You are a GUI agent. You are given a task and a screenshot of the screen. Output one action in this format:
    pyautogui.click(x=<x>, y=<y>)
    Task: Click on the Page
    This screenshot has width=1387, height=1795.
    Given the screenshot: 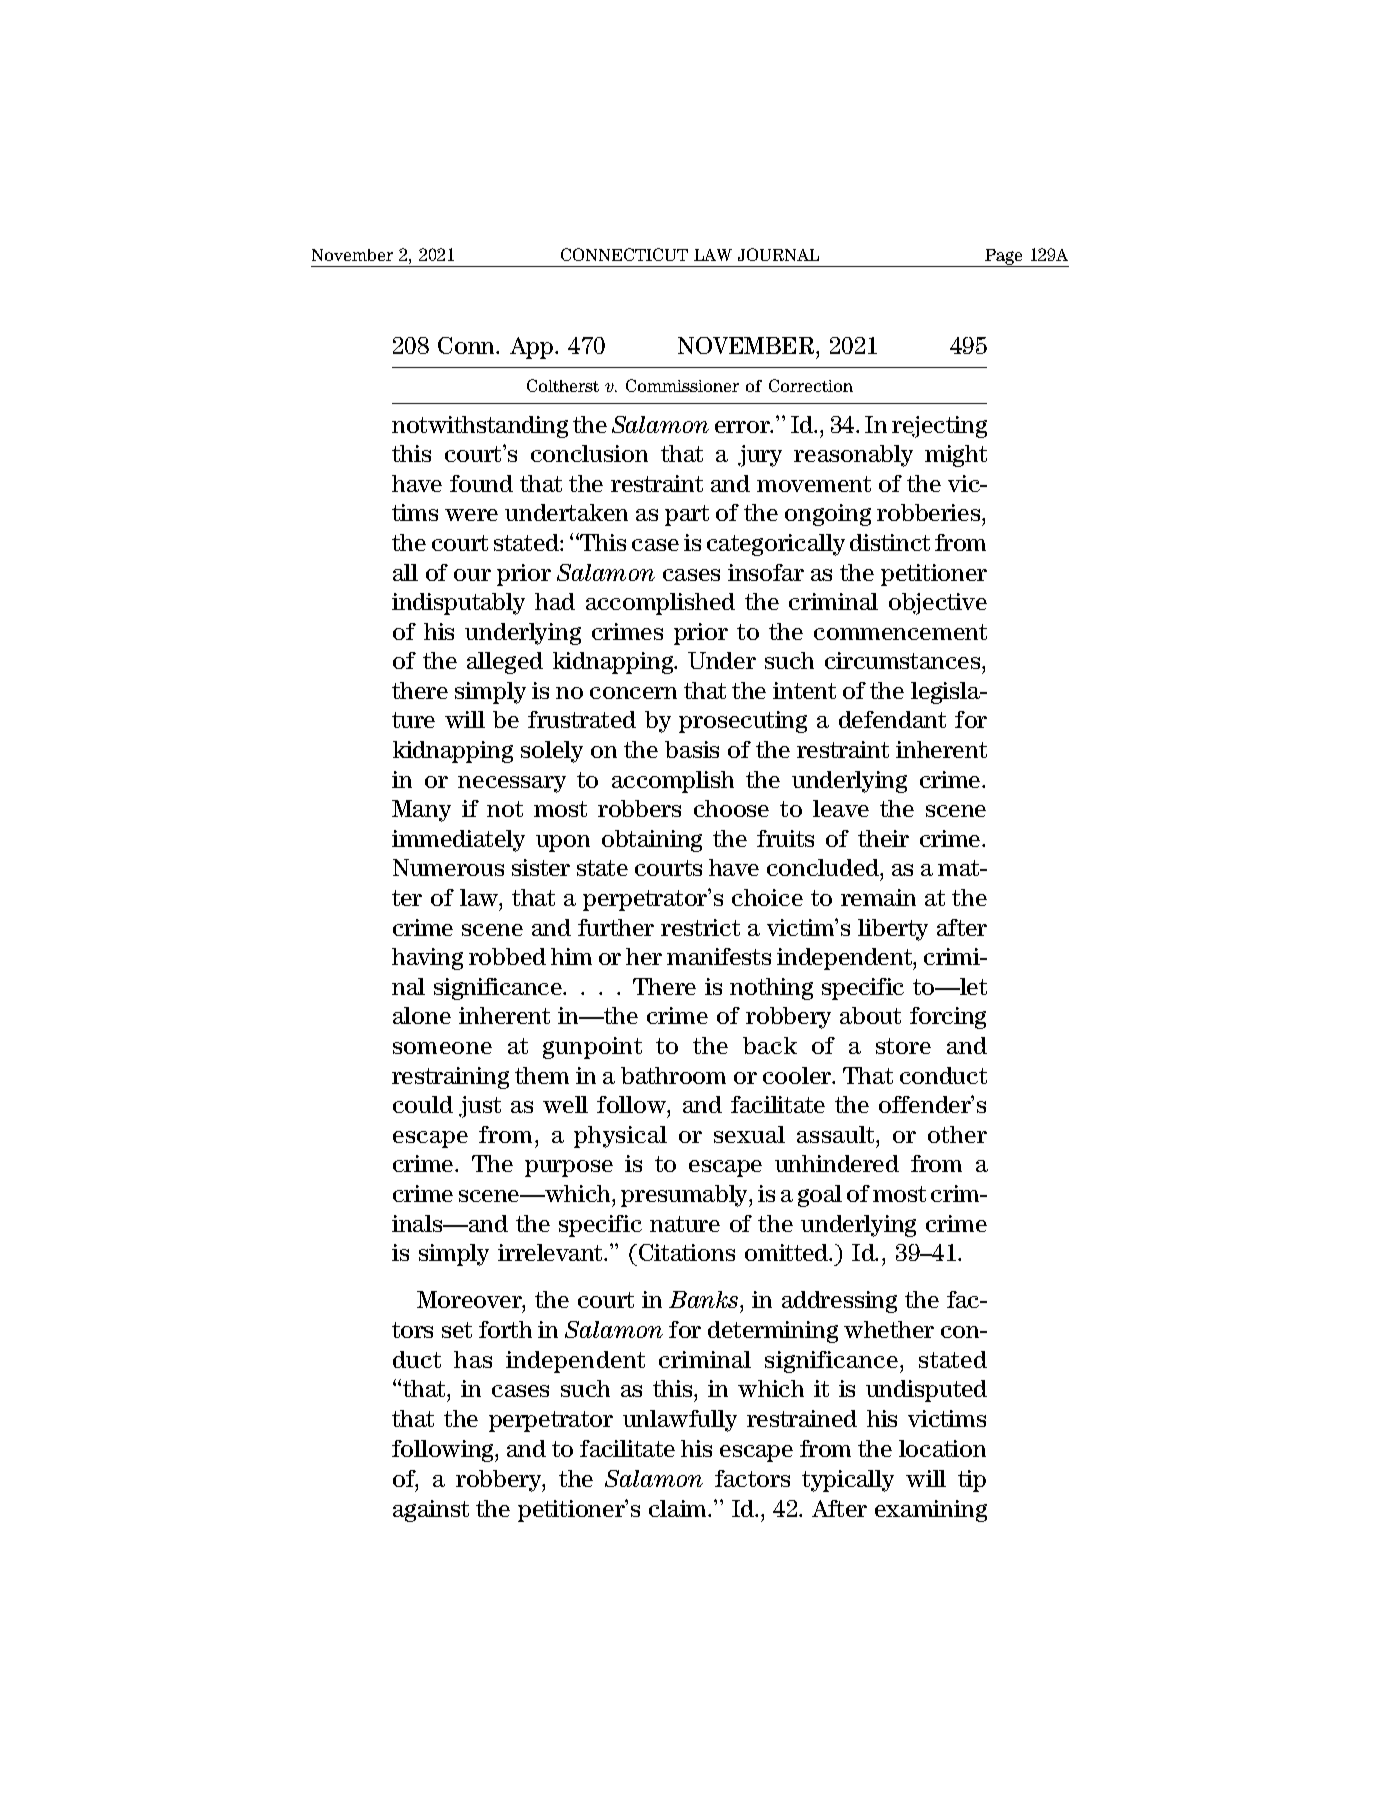 What is the action you would take?
    pyautogui.click(x=1004, y=258)
